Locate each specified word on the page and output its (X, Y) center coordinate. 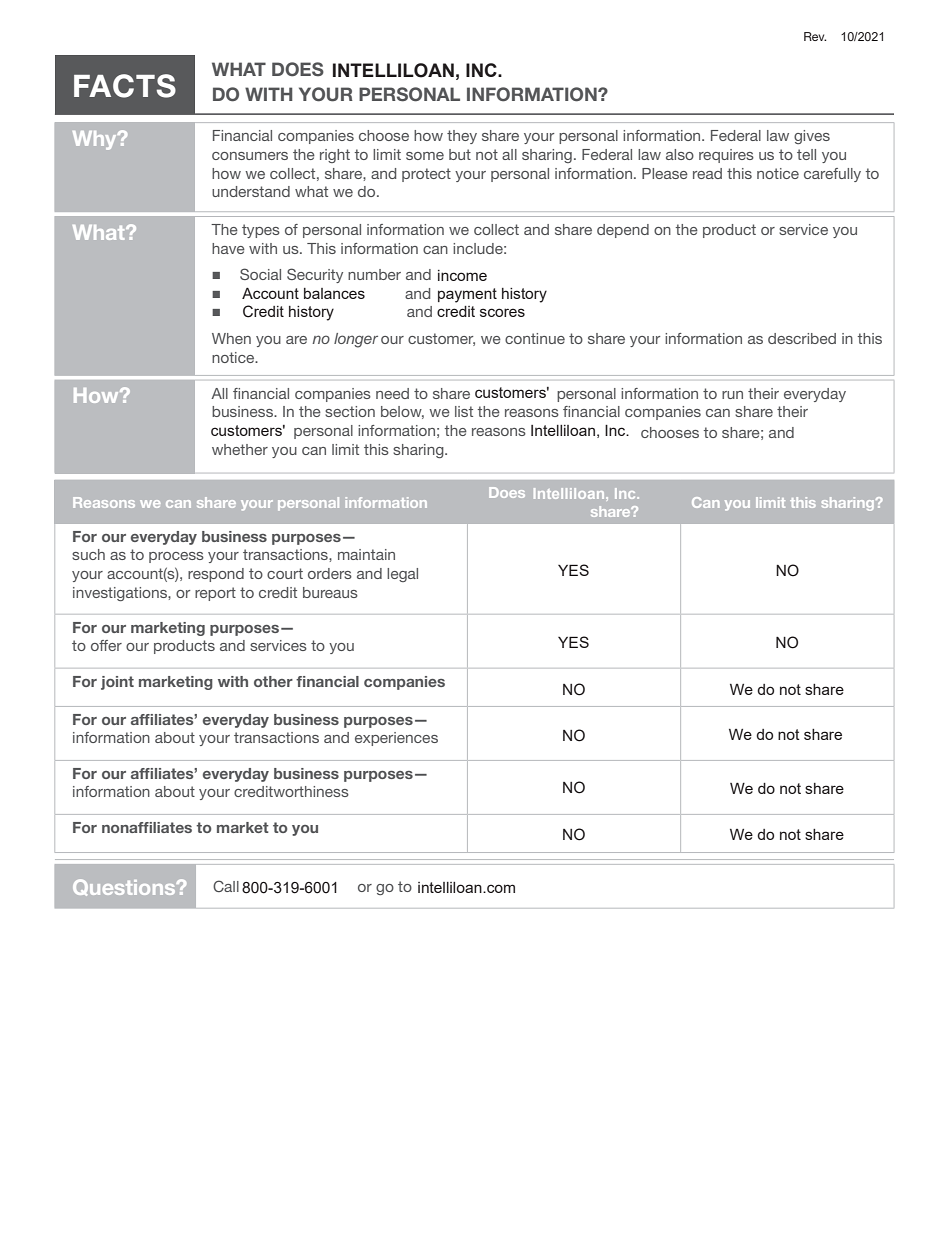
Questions (125, 887)
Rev (815, 36)
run (732, 395)
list (464, 411)
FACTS (125, 86)
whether (240, 449)
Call (226, 886)
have (228, 248)
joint (117, 683)
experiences (396, 739)
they (462, 137)
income (462, 275)
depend (623, 231)
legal (402, 575)
